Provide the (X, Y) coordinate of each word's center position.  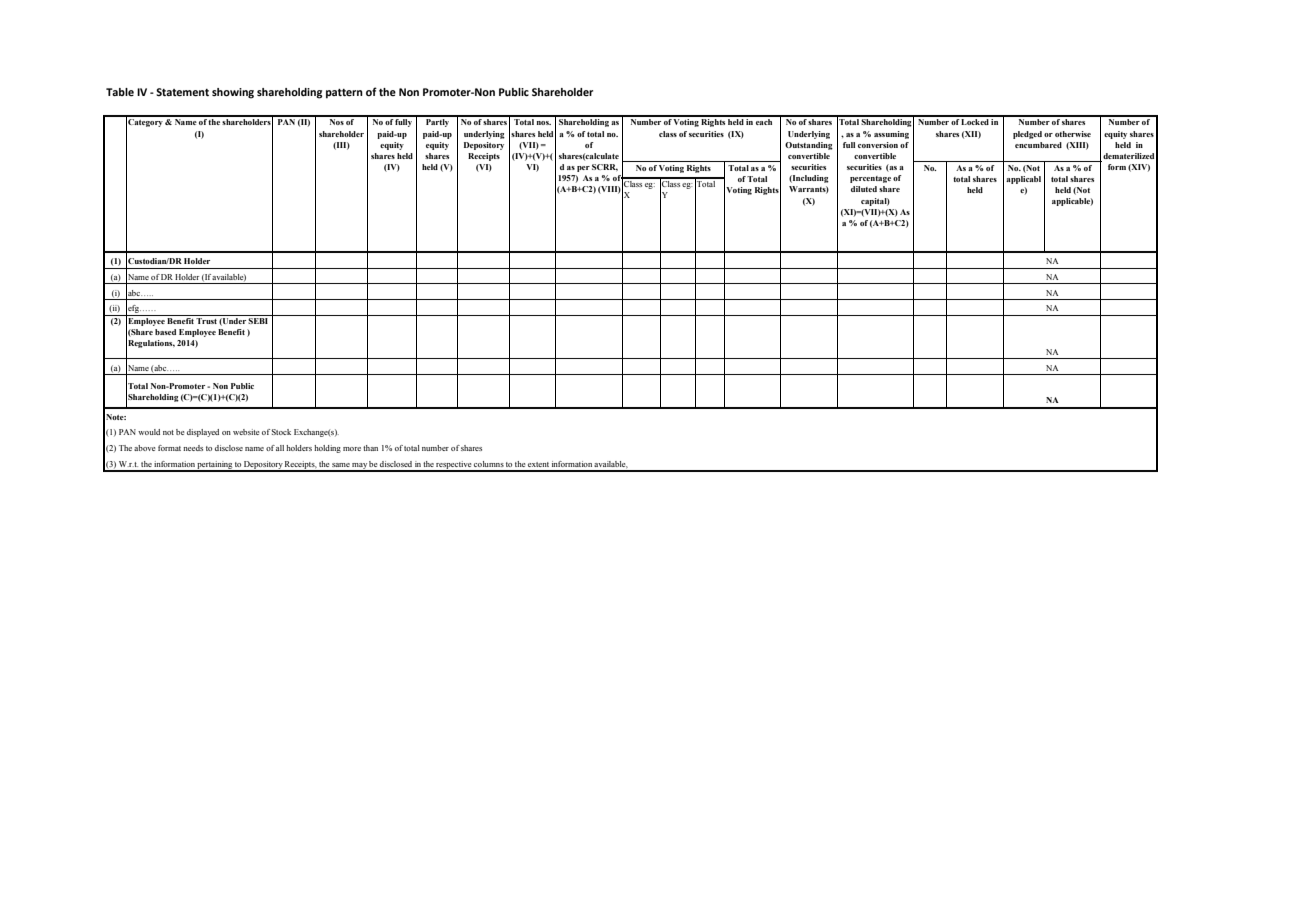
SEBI (259, 319)
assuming (891, 135)
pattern (344, 94)
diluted (864, 189)
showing (233, 93)
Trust (206, 321)
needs (193, 448)
